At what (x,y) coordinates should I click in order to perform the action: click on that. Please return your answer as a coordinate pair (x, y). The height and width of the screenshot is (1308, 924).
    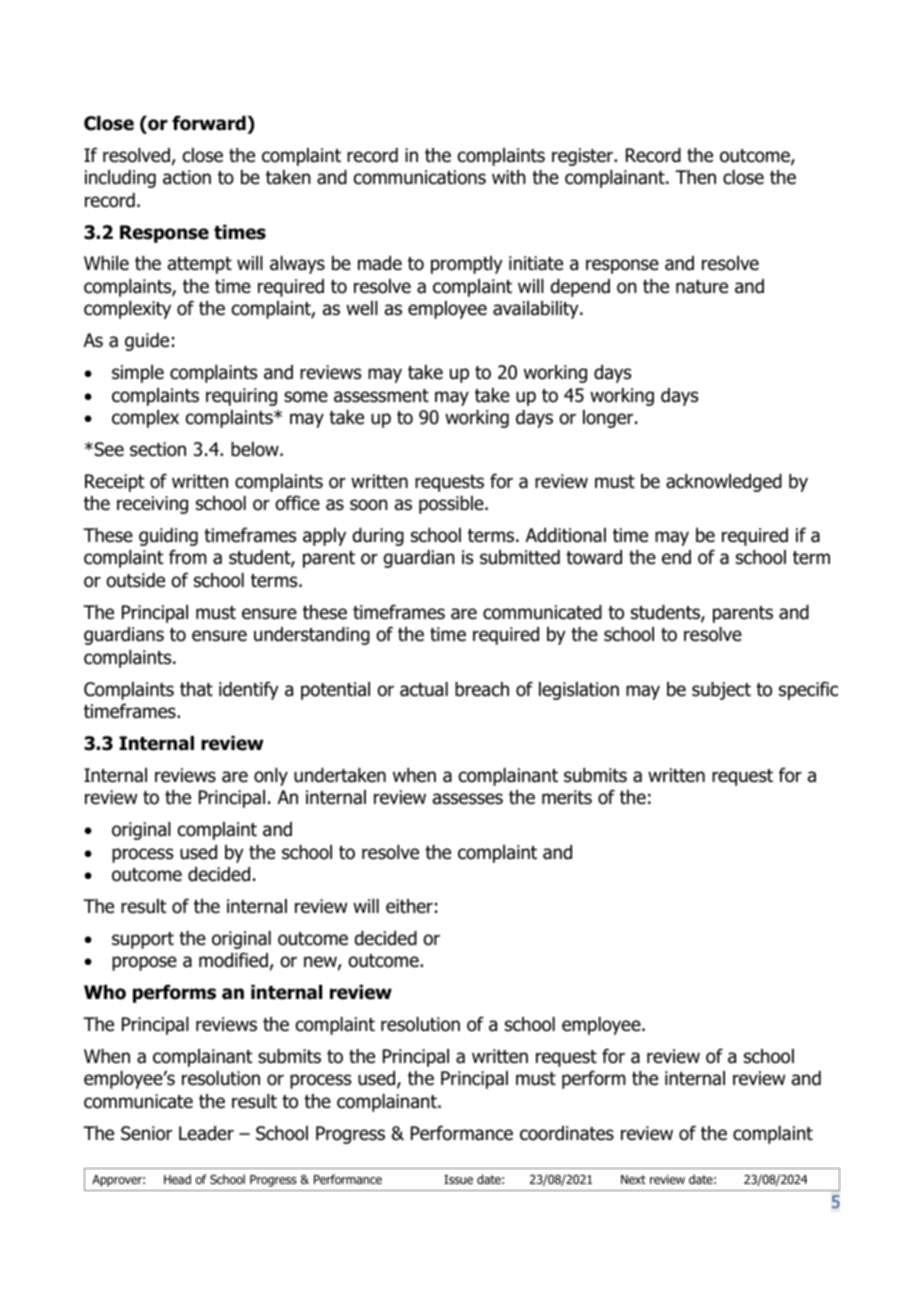
    Looking at the image, I should click on (196, 689).
